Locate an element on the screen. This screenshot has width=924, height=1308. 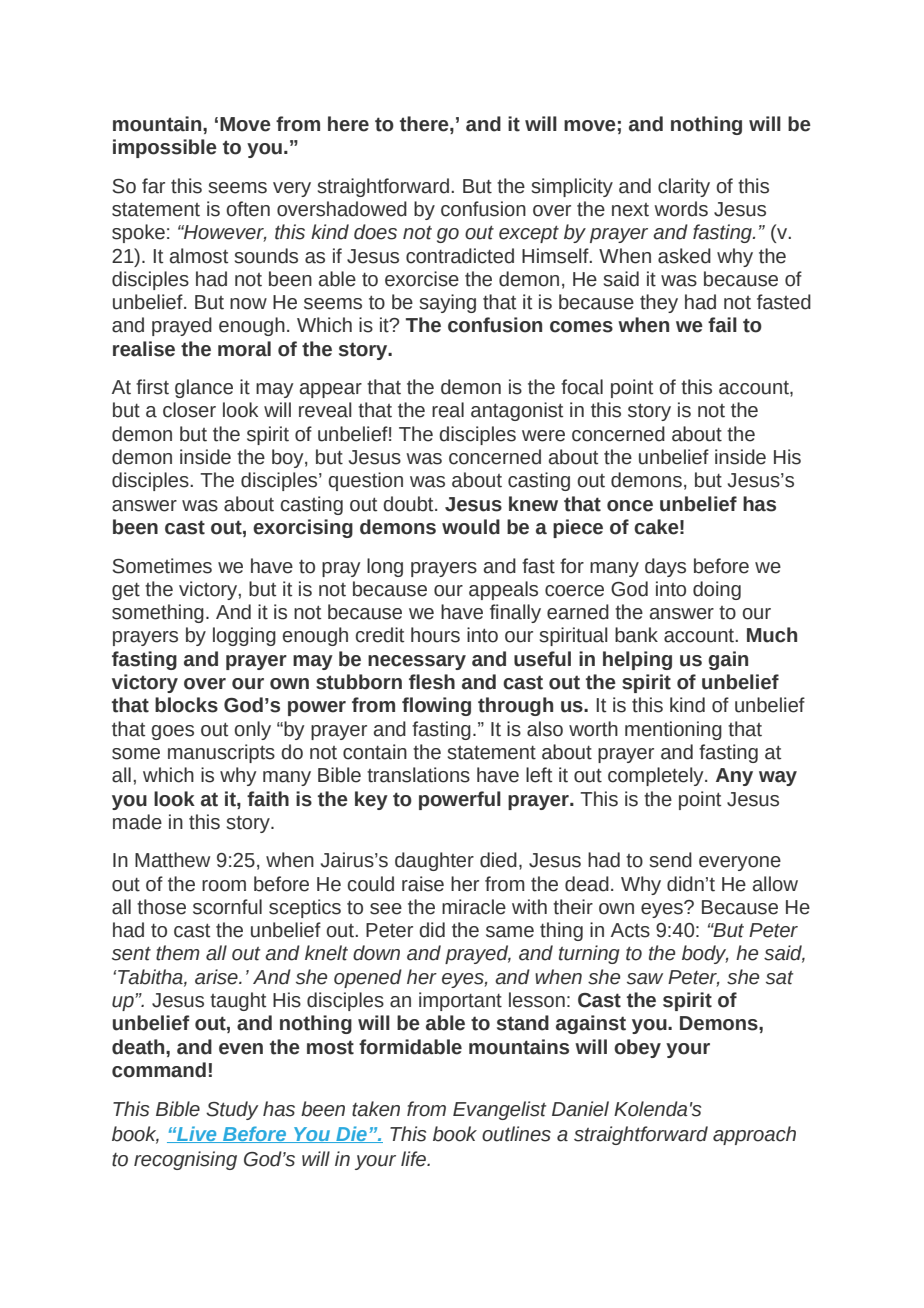
clarity is located at coordinates (684, 187).
